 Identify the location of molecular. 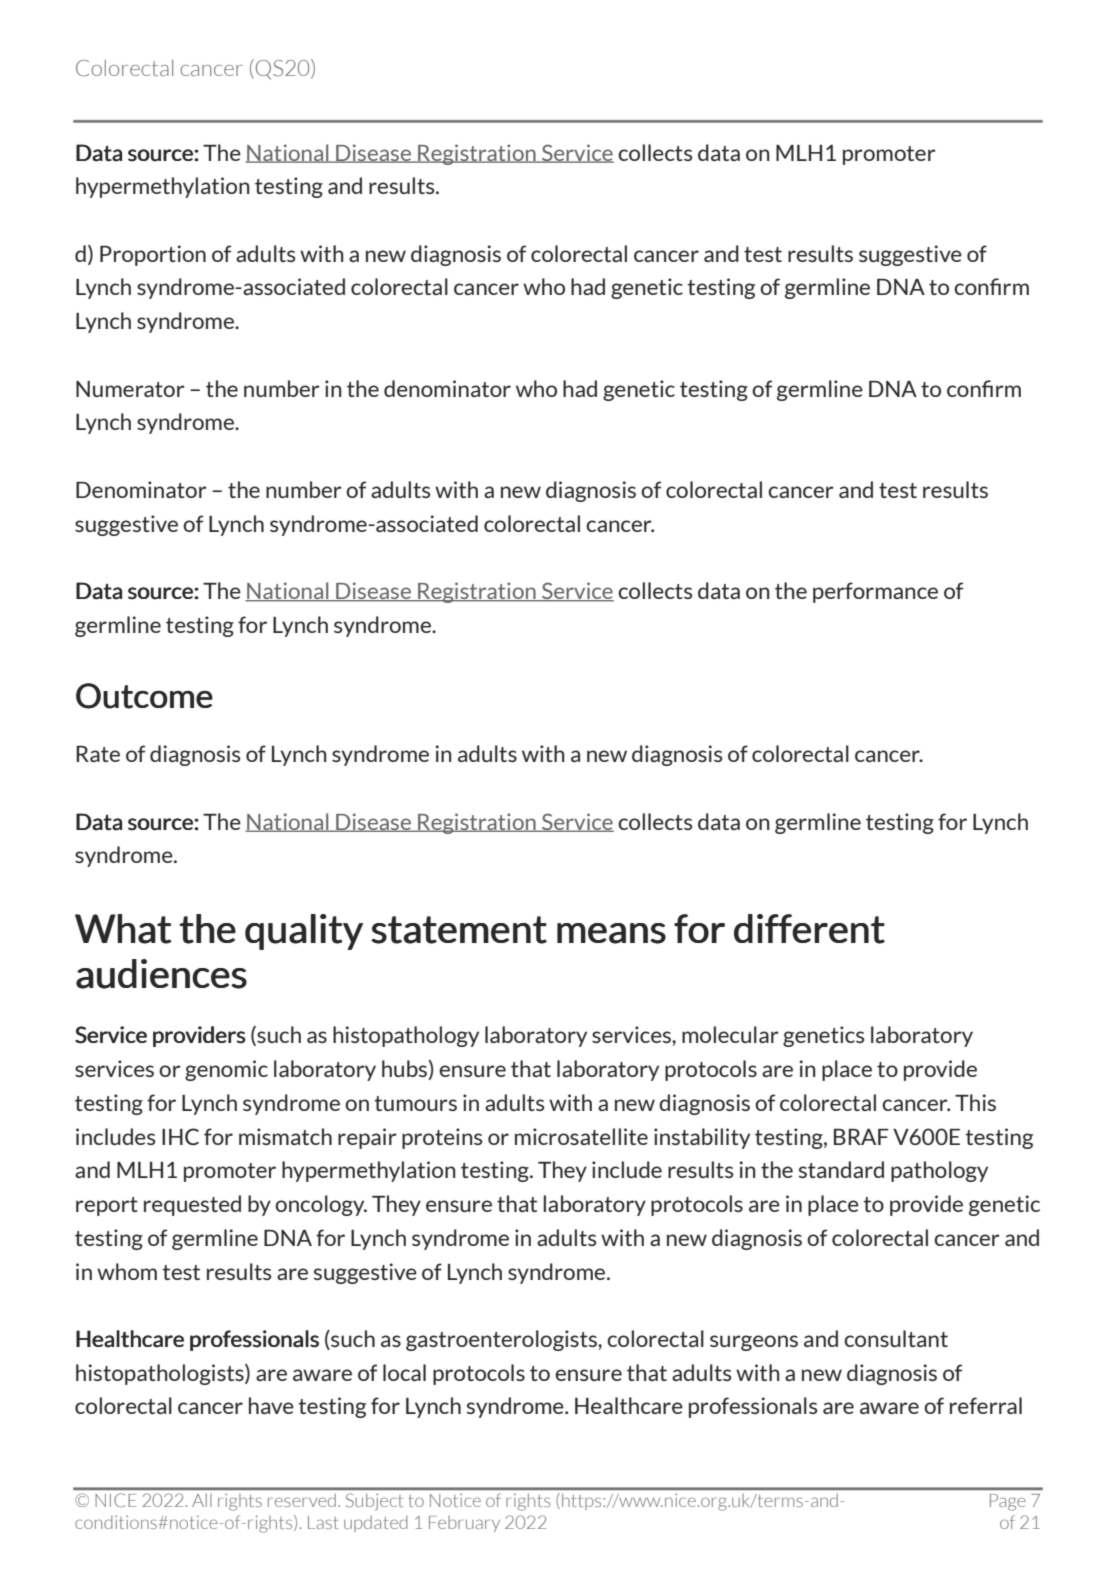
(730, 1034).
